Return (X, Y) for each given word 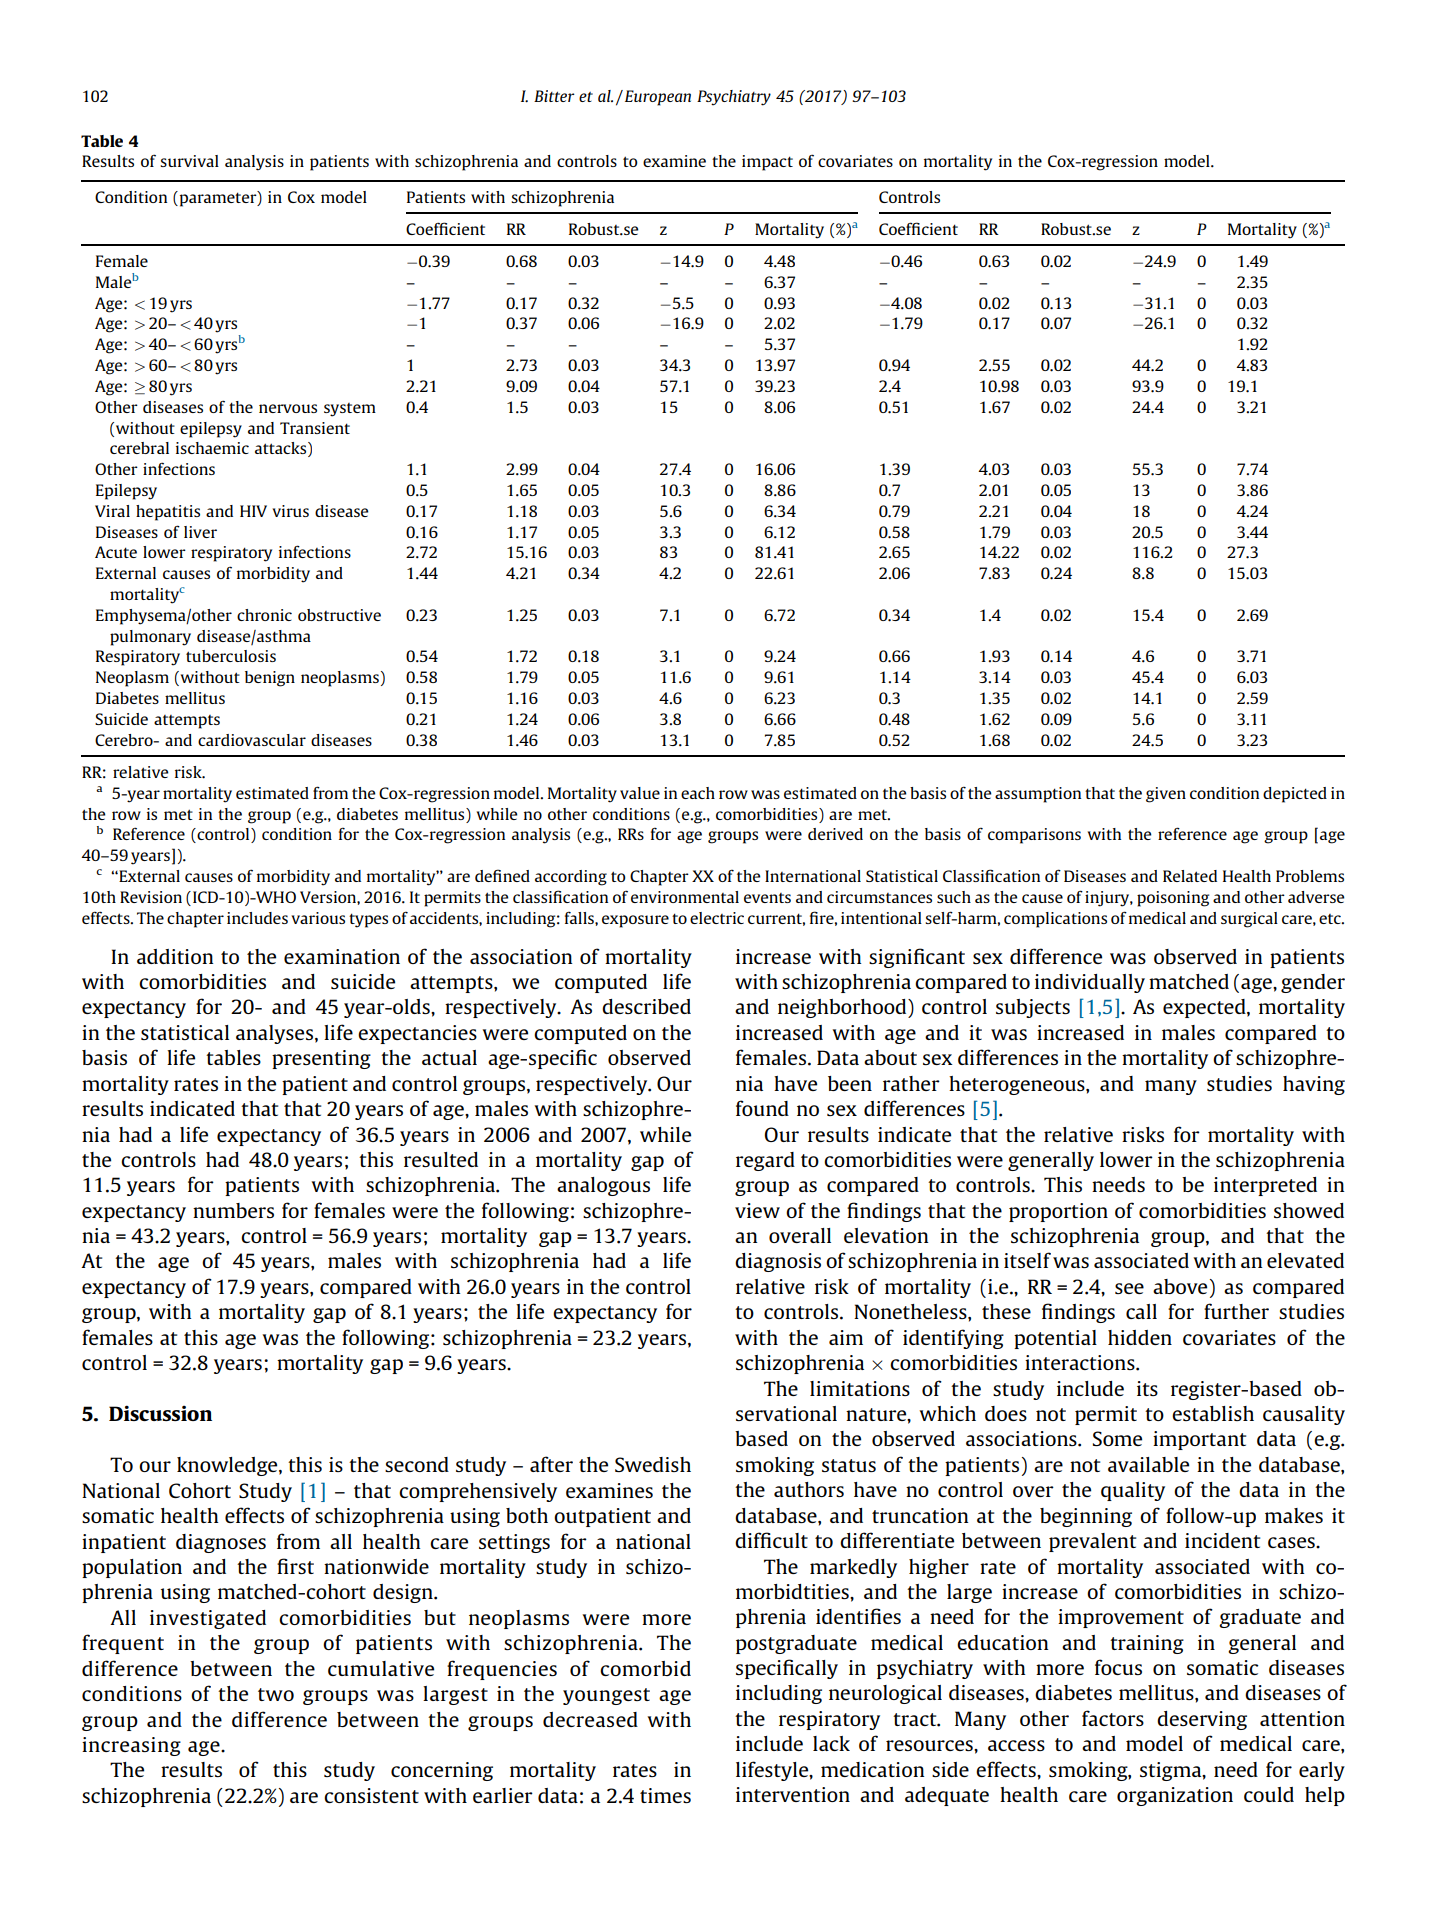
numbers (233, 1210)
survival (189, 161)
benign (270, 679)
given (1166, 795)
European (658, 98)
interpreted (1265, 1186)
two (276, 1694)
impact (767, 163)
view (757, 1210)
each (698, 793)
